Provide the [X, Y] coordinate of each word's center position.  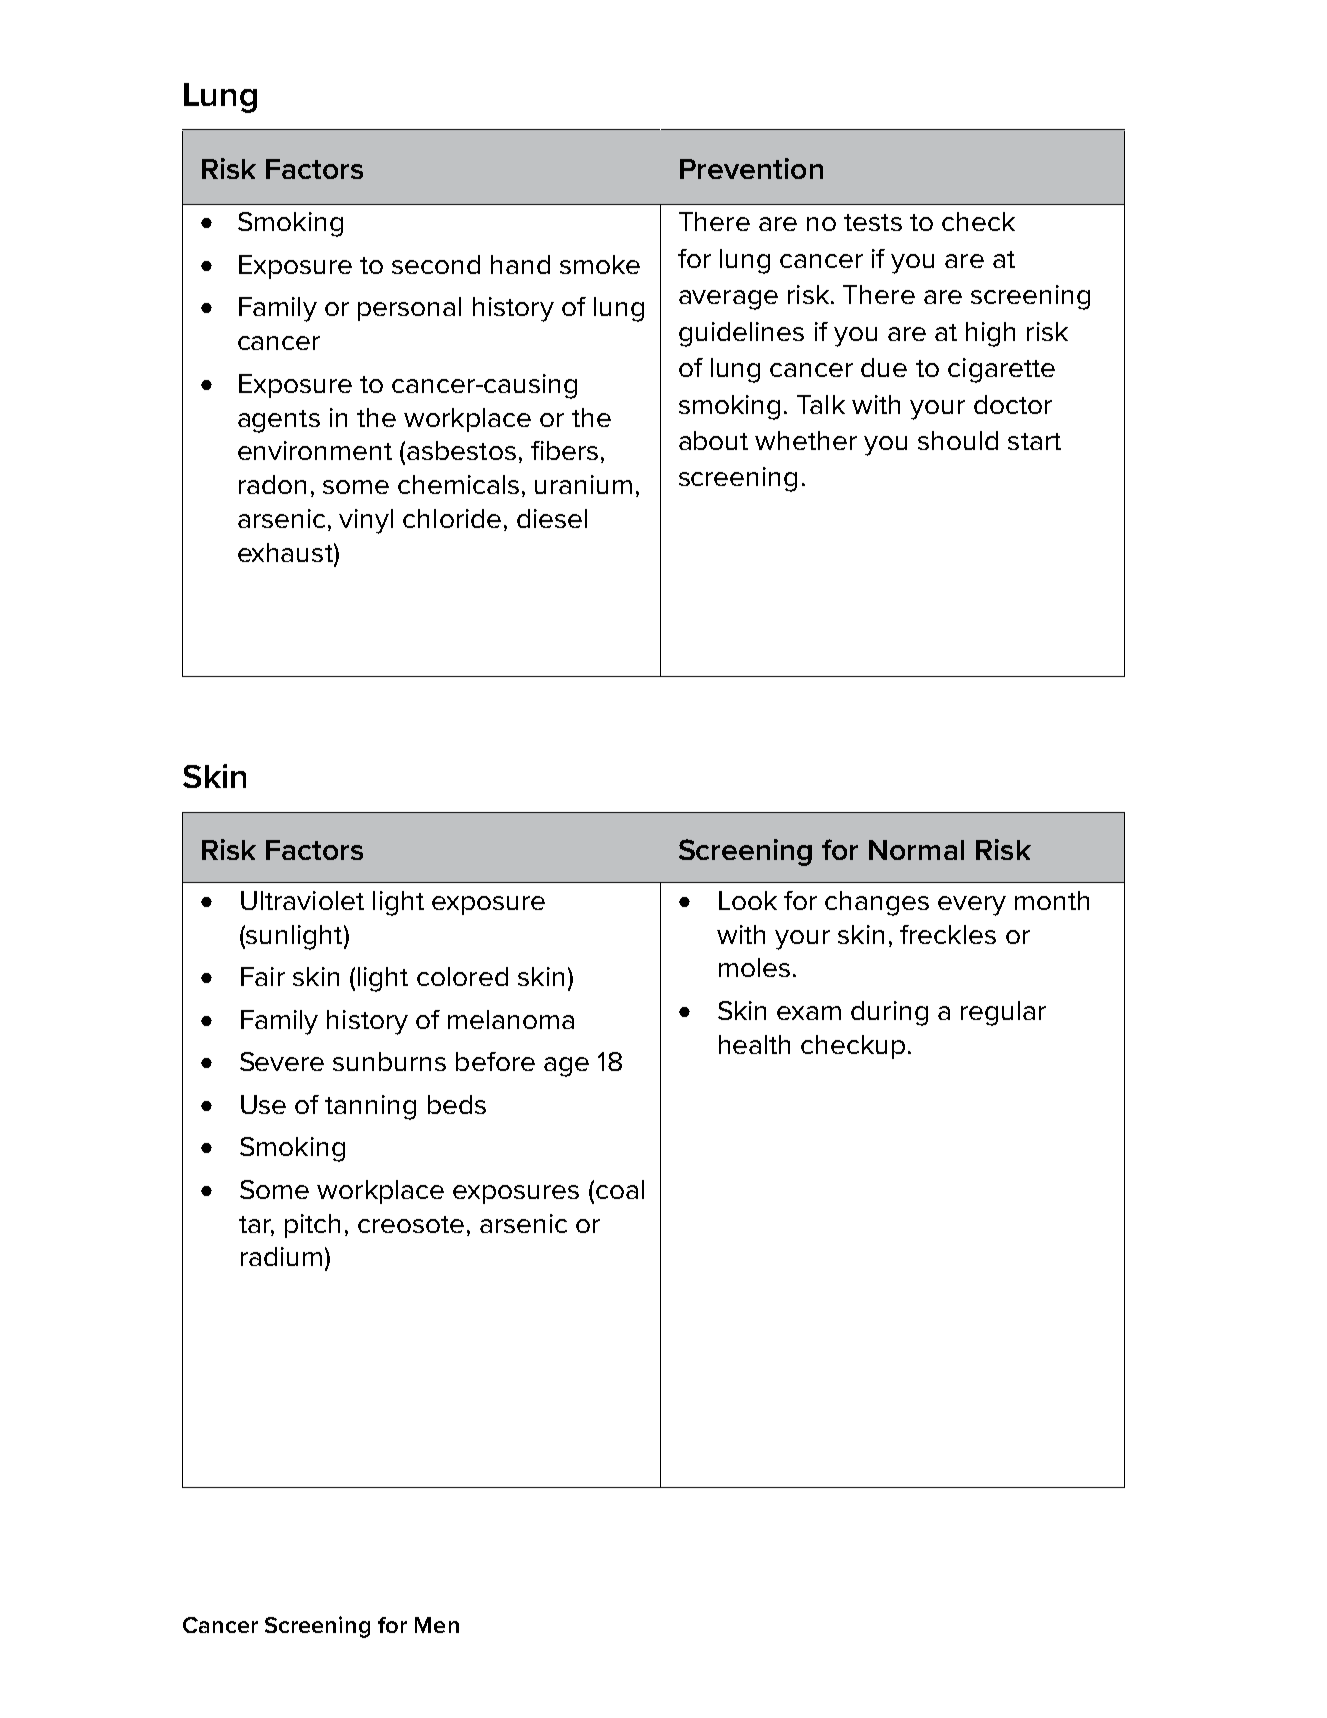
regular [1003, 1013]
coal [618, 1189]
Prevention [751, 168]
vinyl [366, 521]
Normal [916, 850]
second [436, 264]
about [713, 440]
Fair [263, 976]
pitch [312, 1226]
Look [748, 900]
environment [315, 450]
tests [873, 222]
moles [754, 967]
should [958, 440]
